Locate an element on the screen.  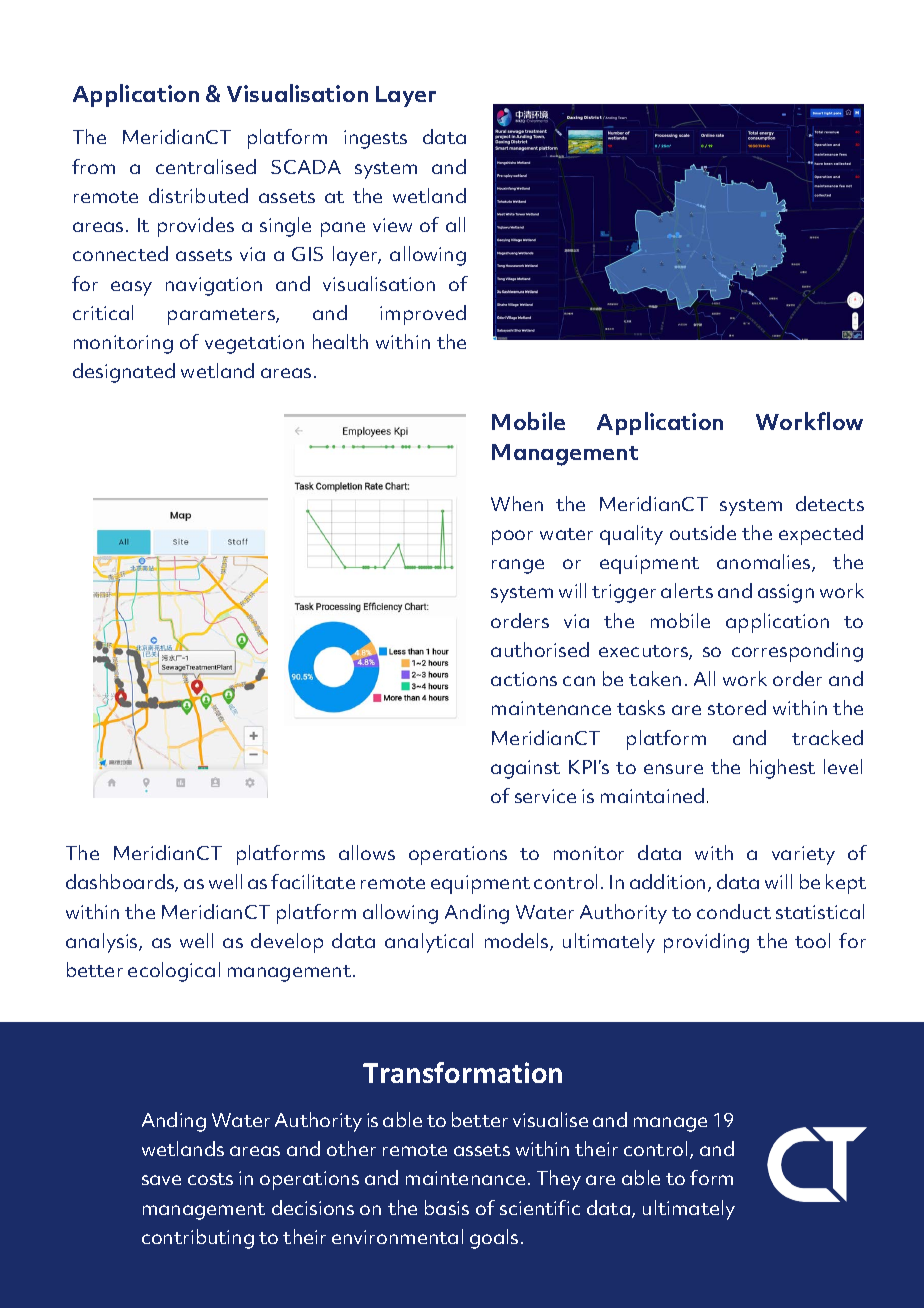
improved is located at coordinates (423, 315).
